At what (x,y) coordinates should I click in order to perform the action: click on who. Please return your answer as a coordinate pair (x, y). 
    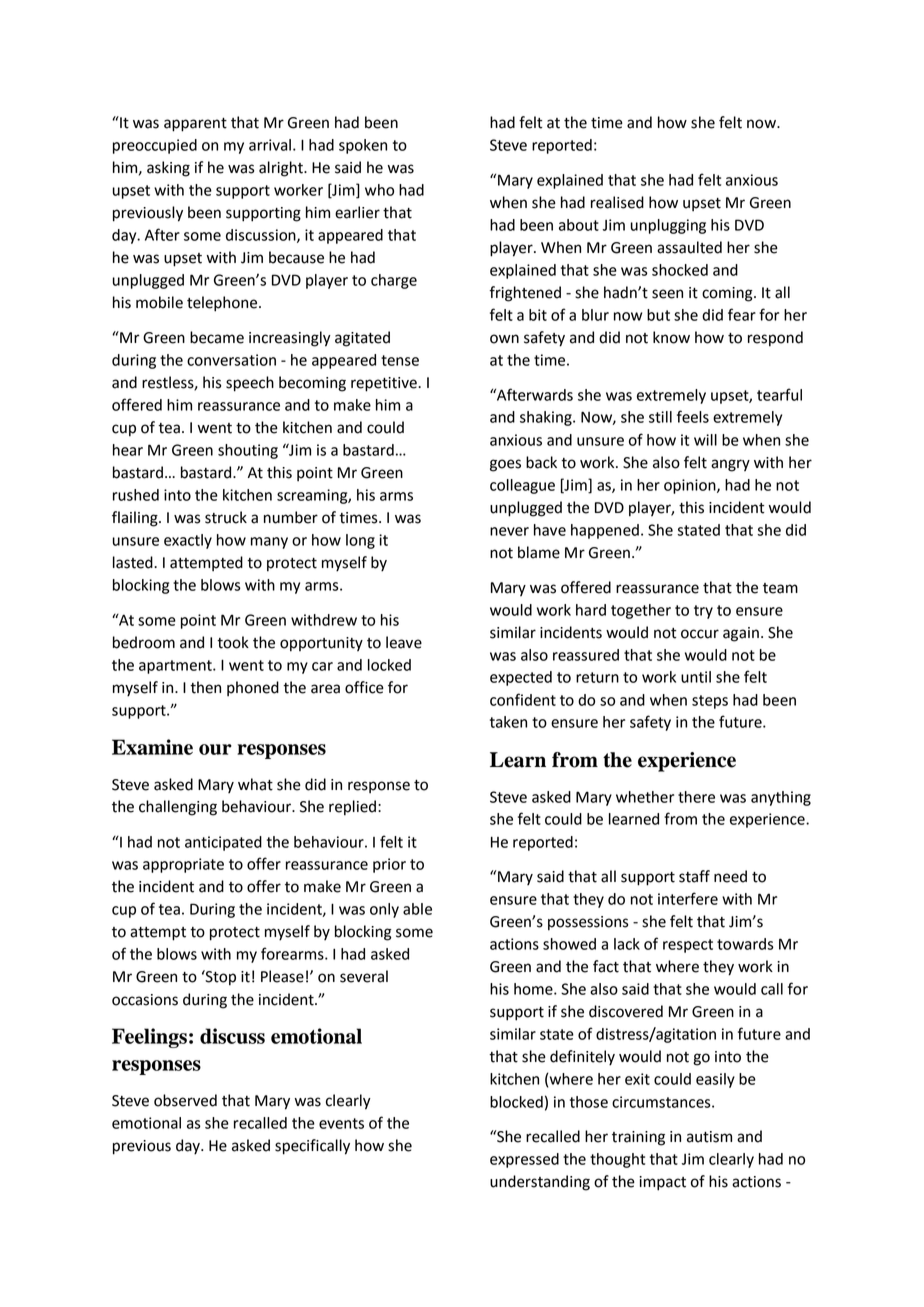
    Looking at the image, I should click on (379, 190).
